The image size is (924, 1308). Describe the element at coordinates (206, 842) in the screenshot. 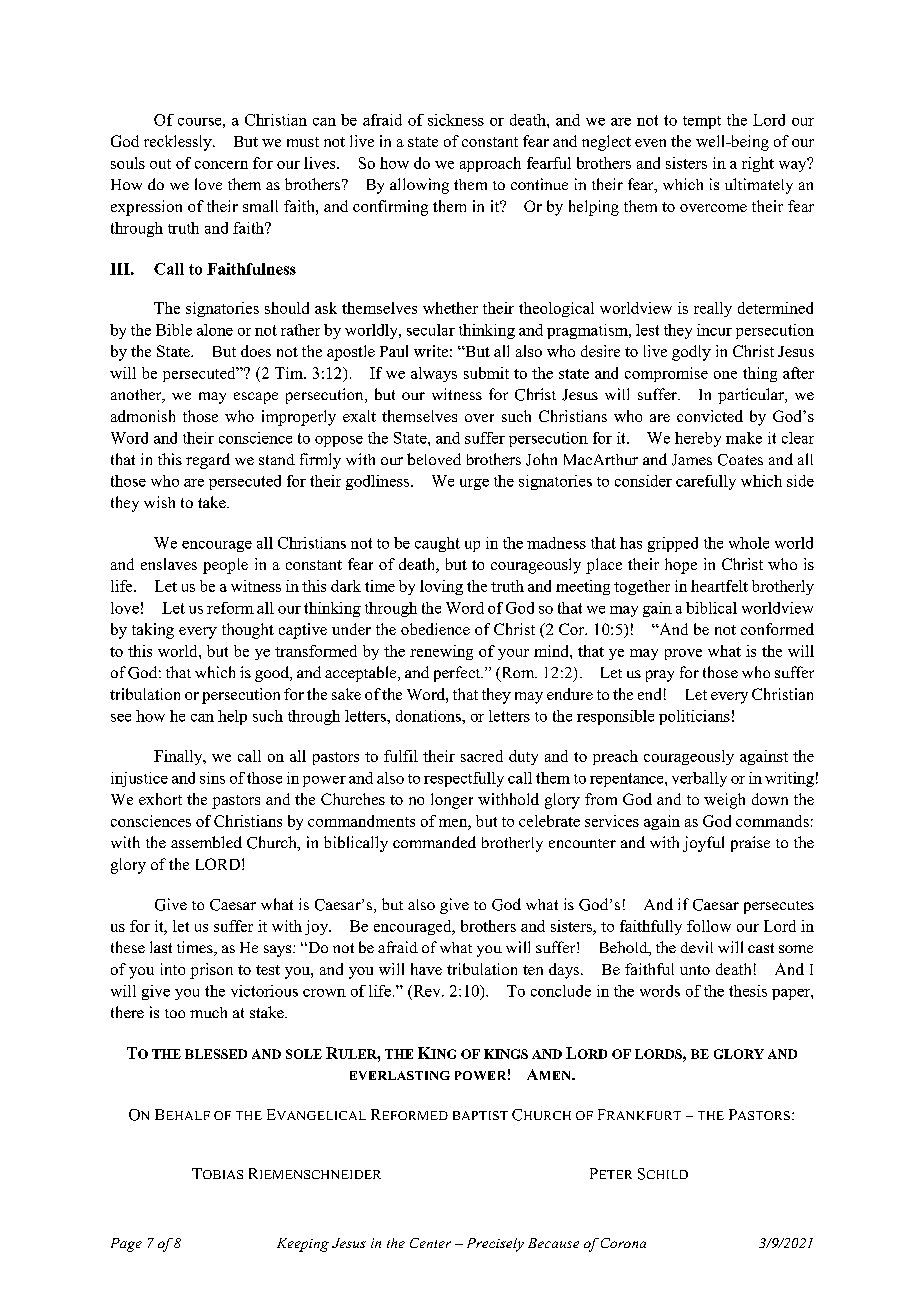

I see `assembled` at that location.
